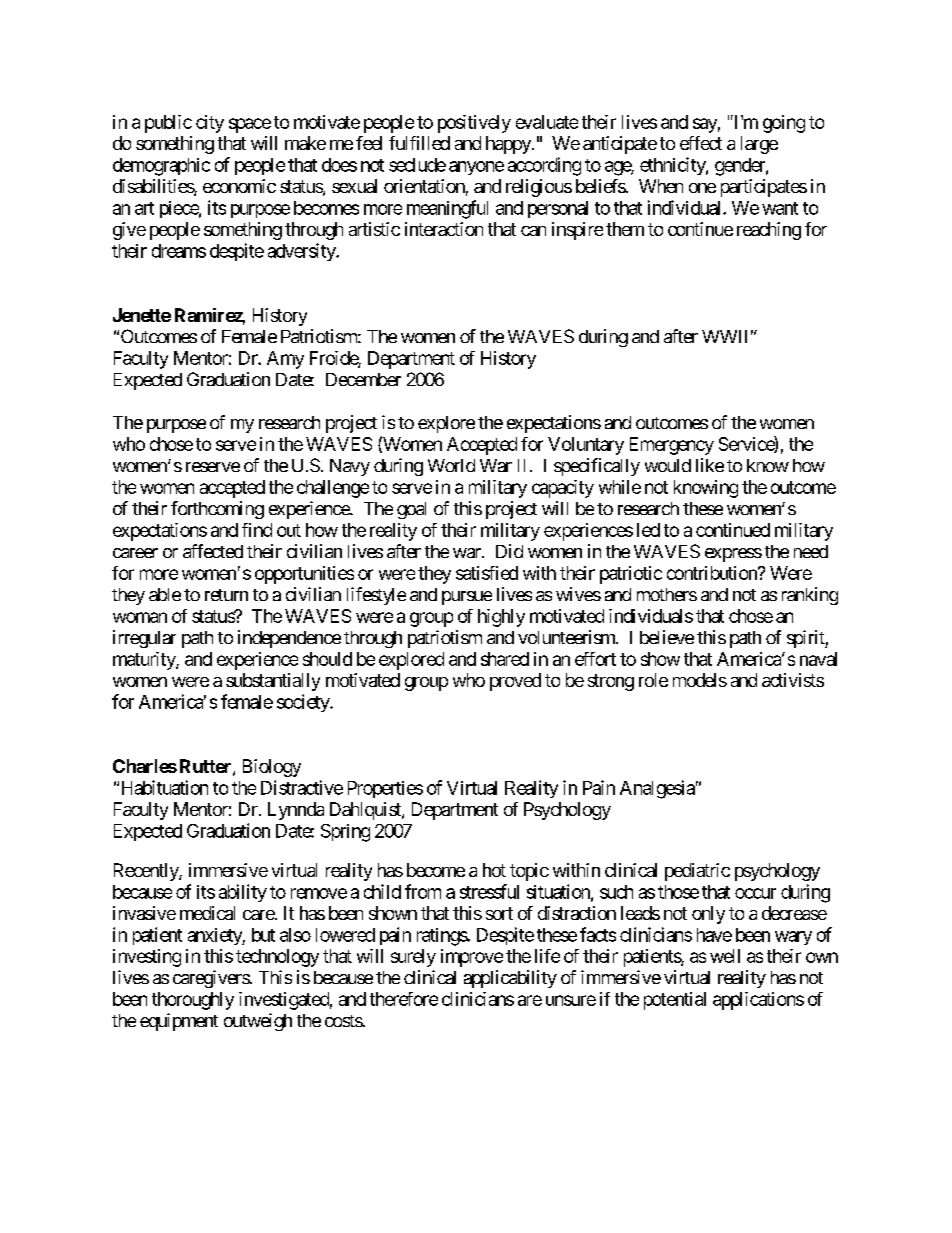 Image resolution: width=952 pixels, height=1233 pixels. Describe the element at coordinates (193, 1001) in the document. I see `thoroughly` at that location.
